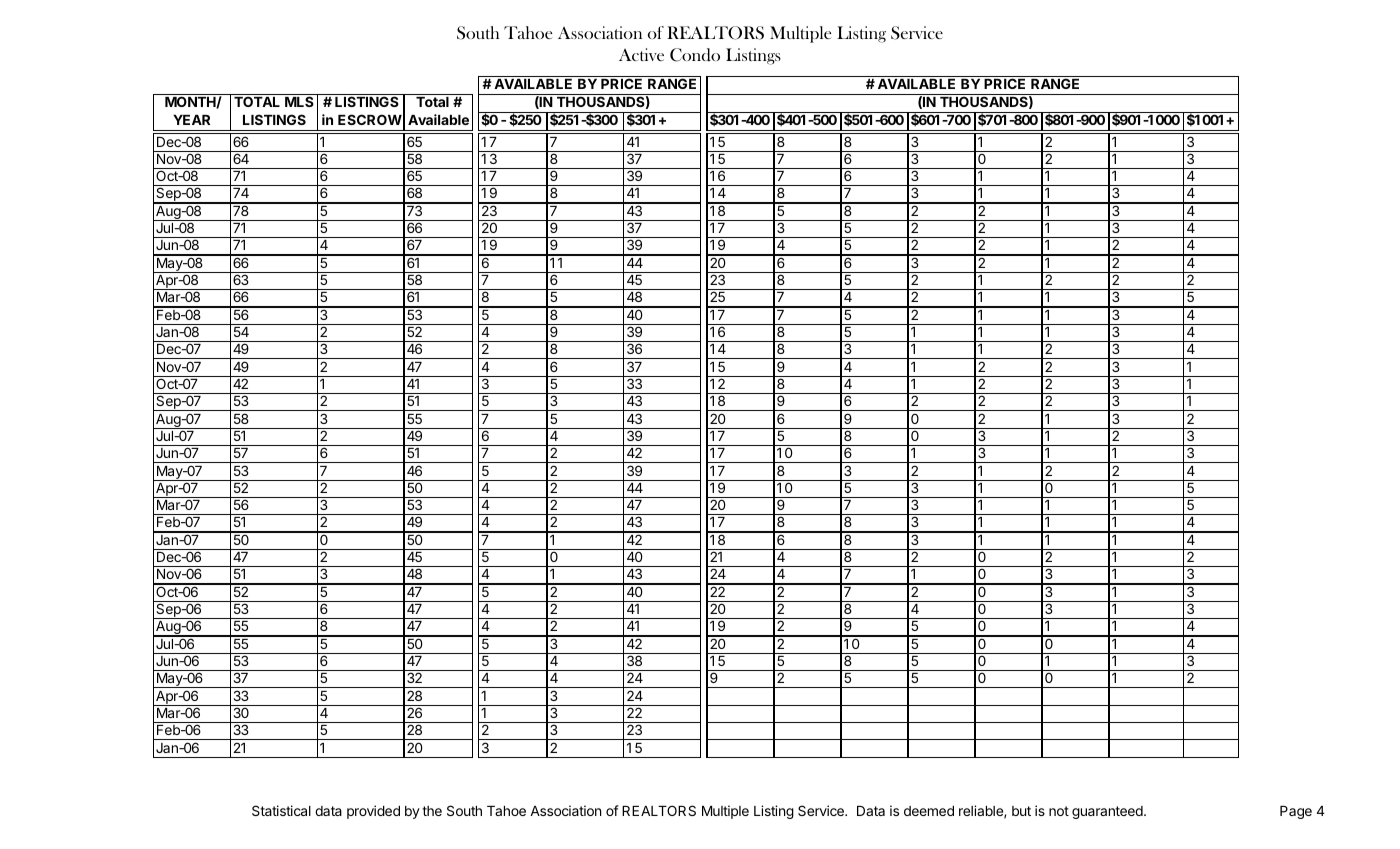  What do you see at coordinates (641, 54) in the screenshot?
I see `Active` at bounding box center [641, 54].
